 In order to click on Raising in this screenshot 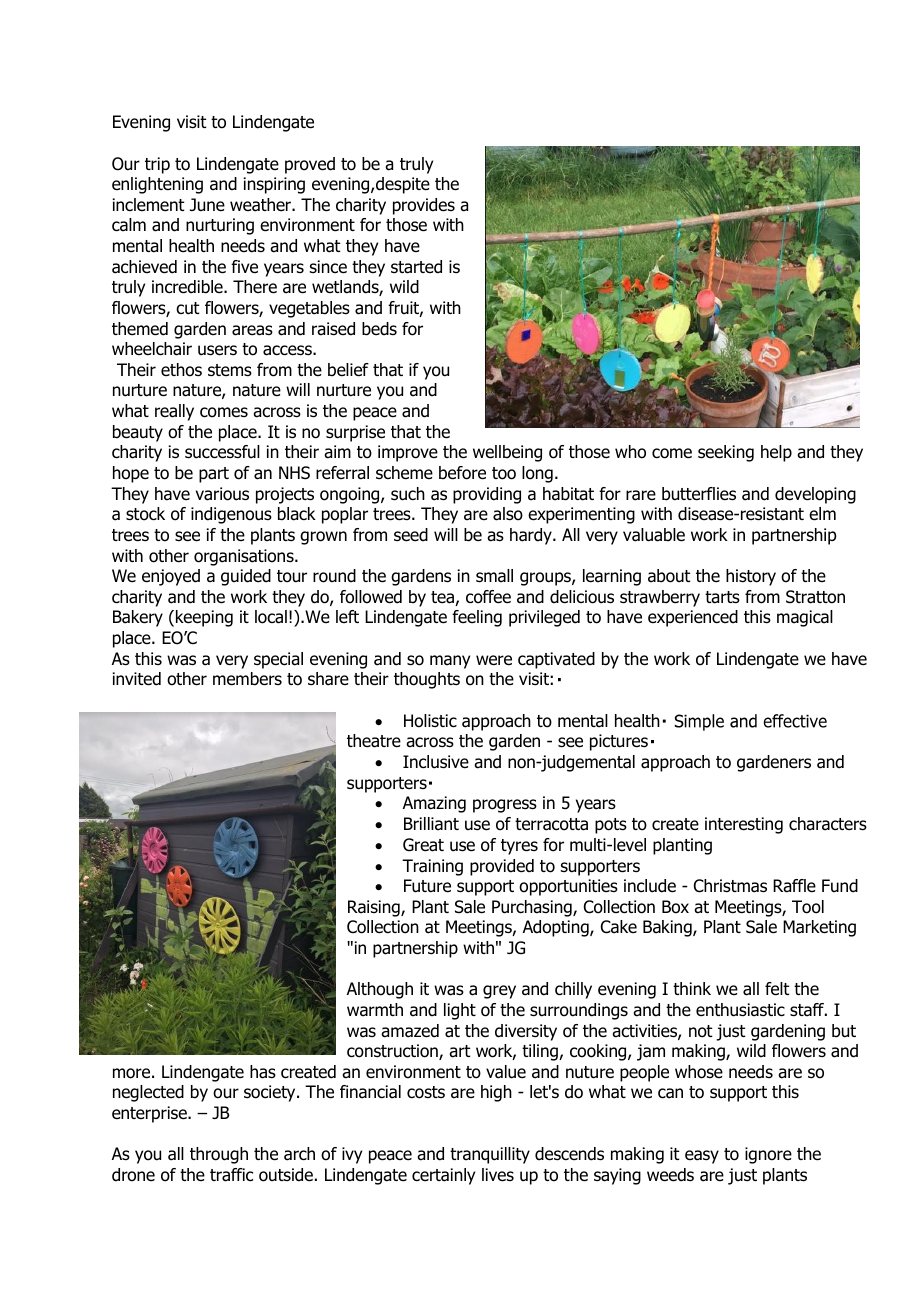, I will do `click(375, 908)`.
